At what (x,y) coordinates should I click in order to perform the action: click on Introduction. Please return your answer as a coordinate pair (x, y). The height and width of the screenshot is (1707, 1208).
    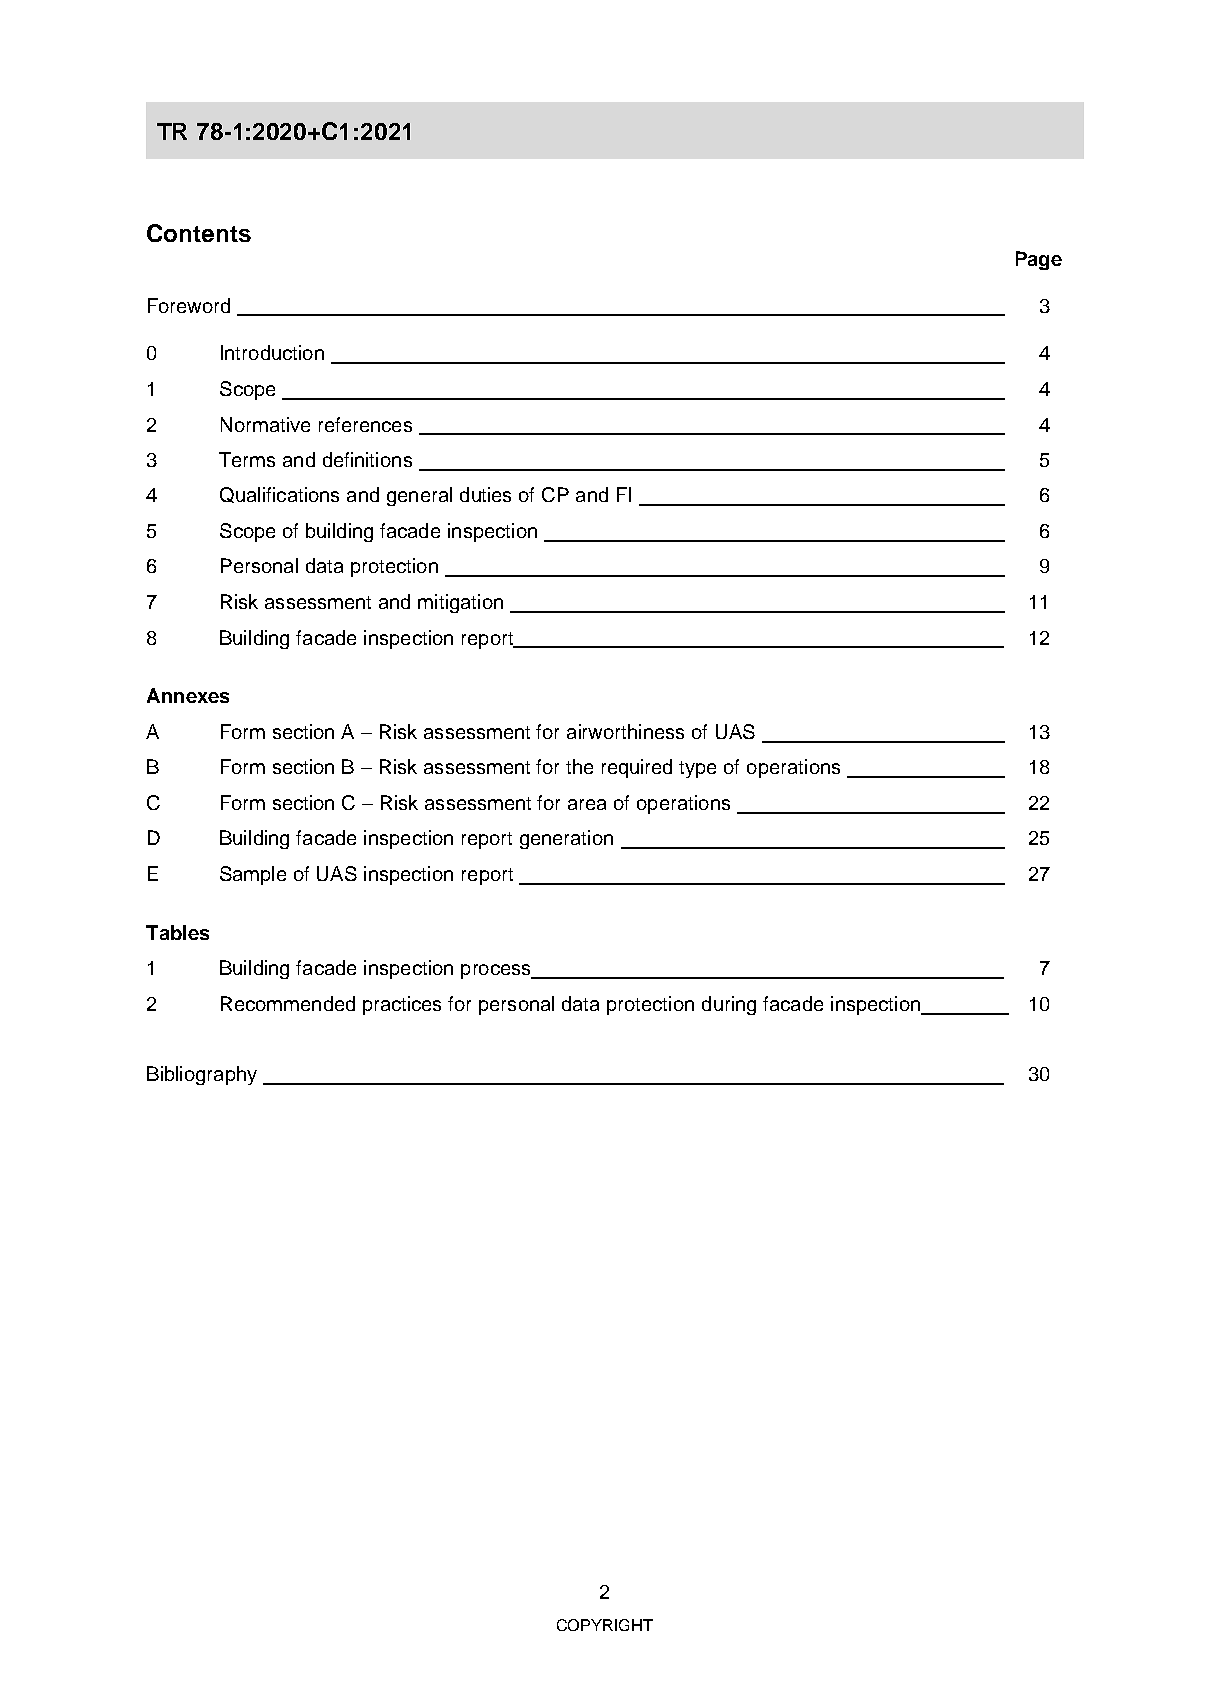
    Looking at the image, I should click on (272, 352).
